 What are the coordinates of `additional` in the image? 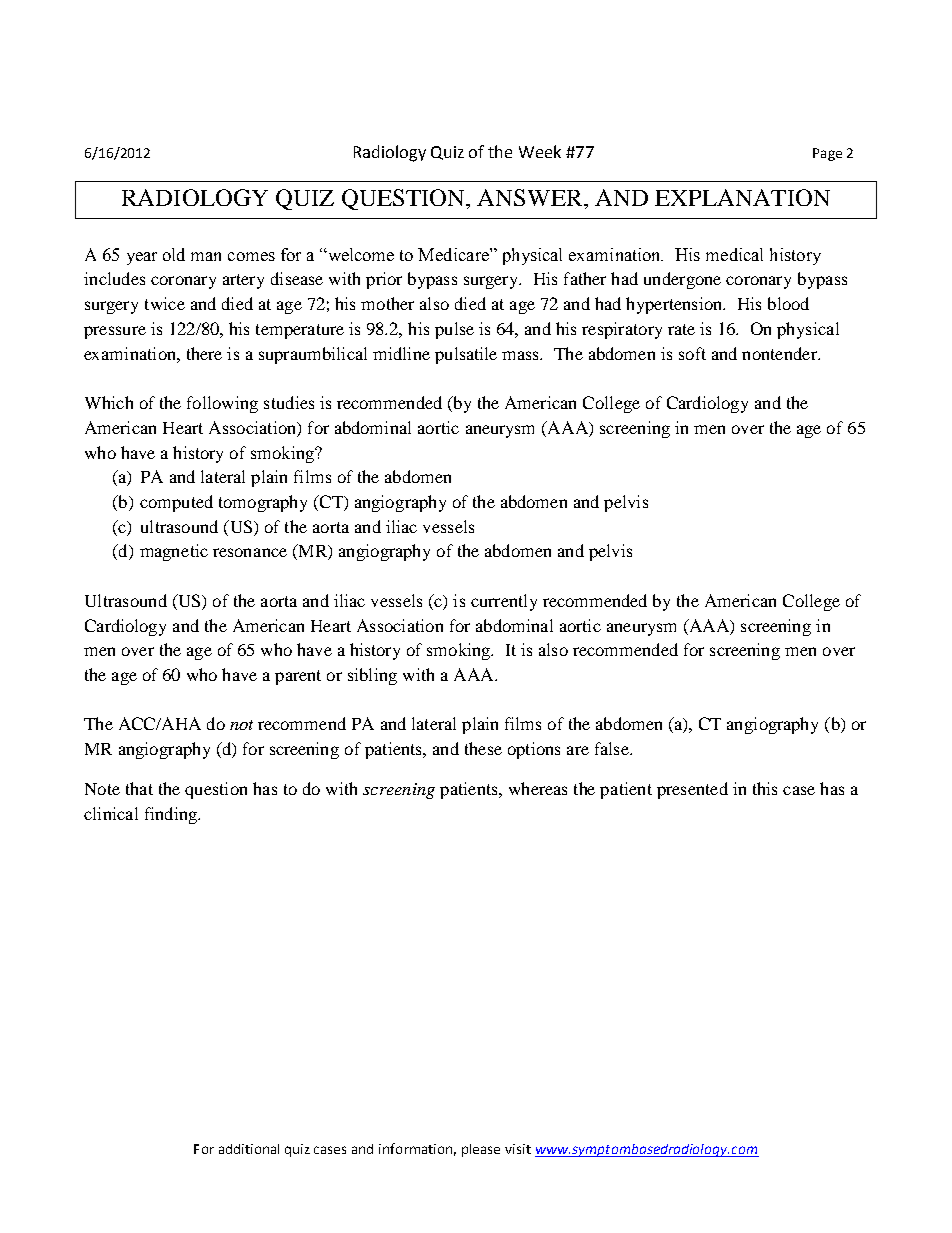 It's located at (249, 1149).
